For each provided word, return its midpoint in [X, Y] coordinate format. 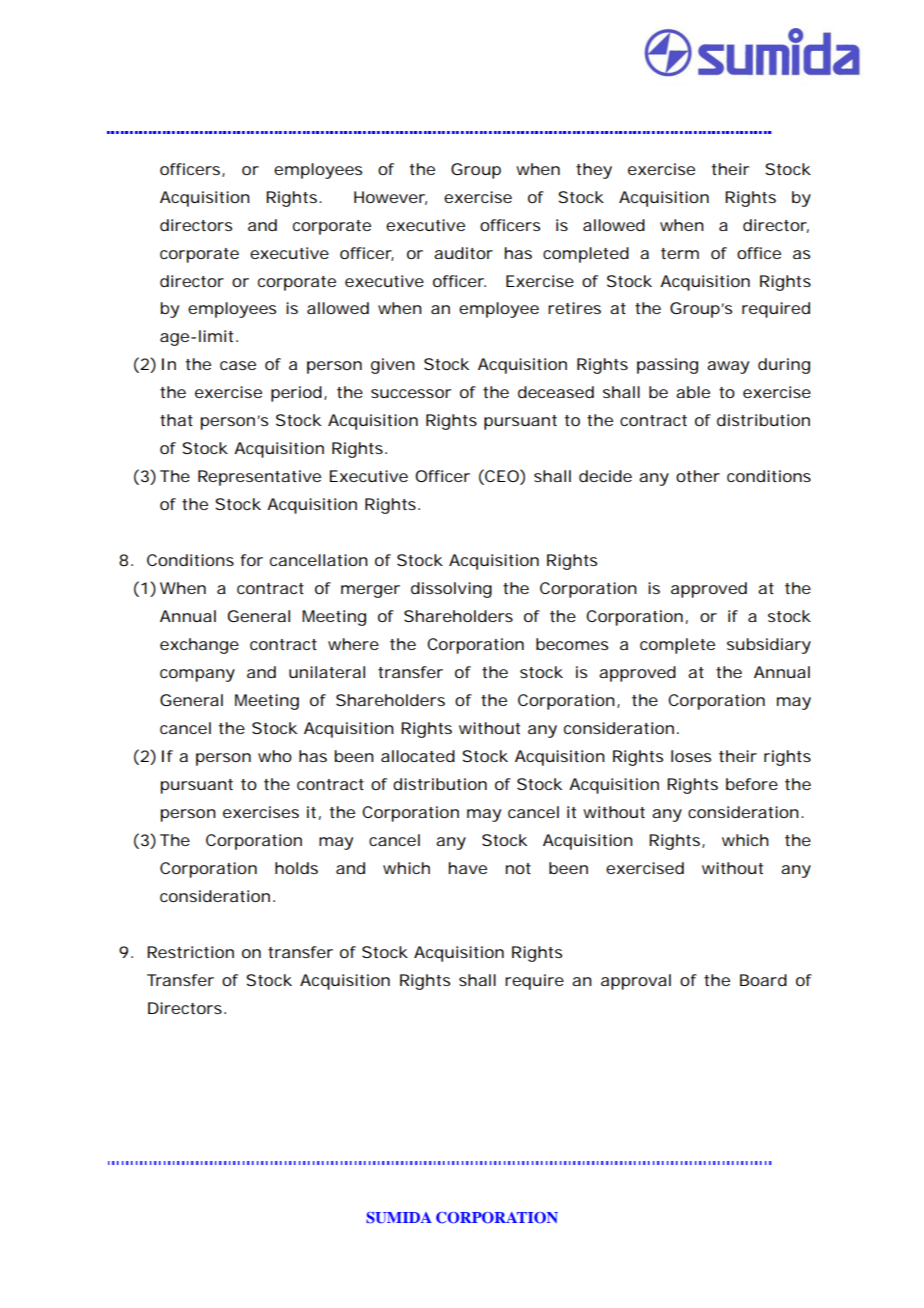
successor [411, 393]
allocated [418, 756]
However [390, 198]
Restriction [190, 952]
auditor [463, 253]
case [238, 365]
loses [691, 756]
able [693, 392]
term [680, 253]
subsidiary [769, 646]
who [275, 756]
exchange [199, 646]
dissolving [451, 590]
